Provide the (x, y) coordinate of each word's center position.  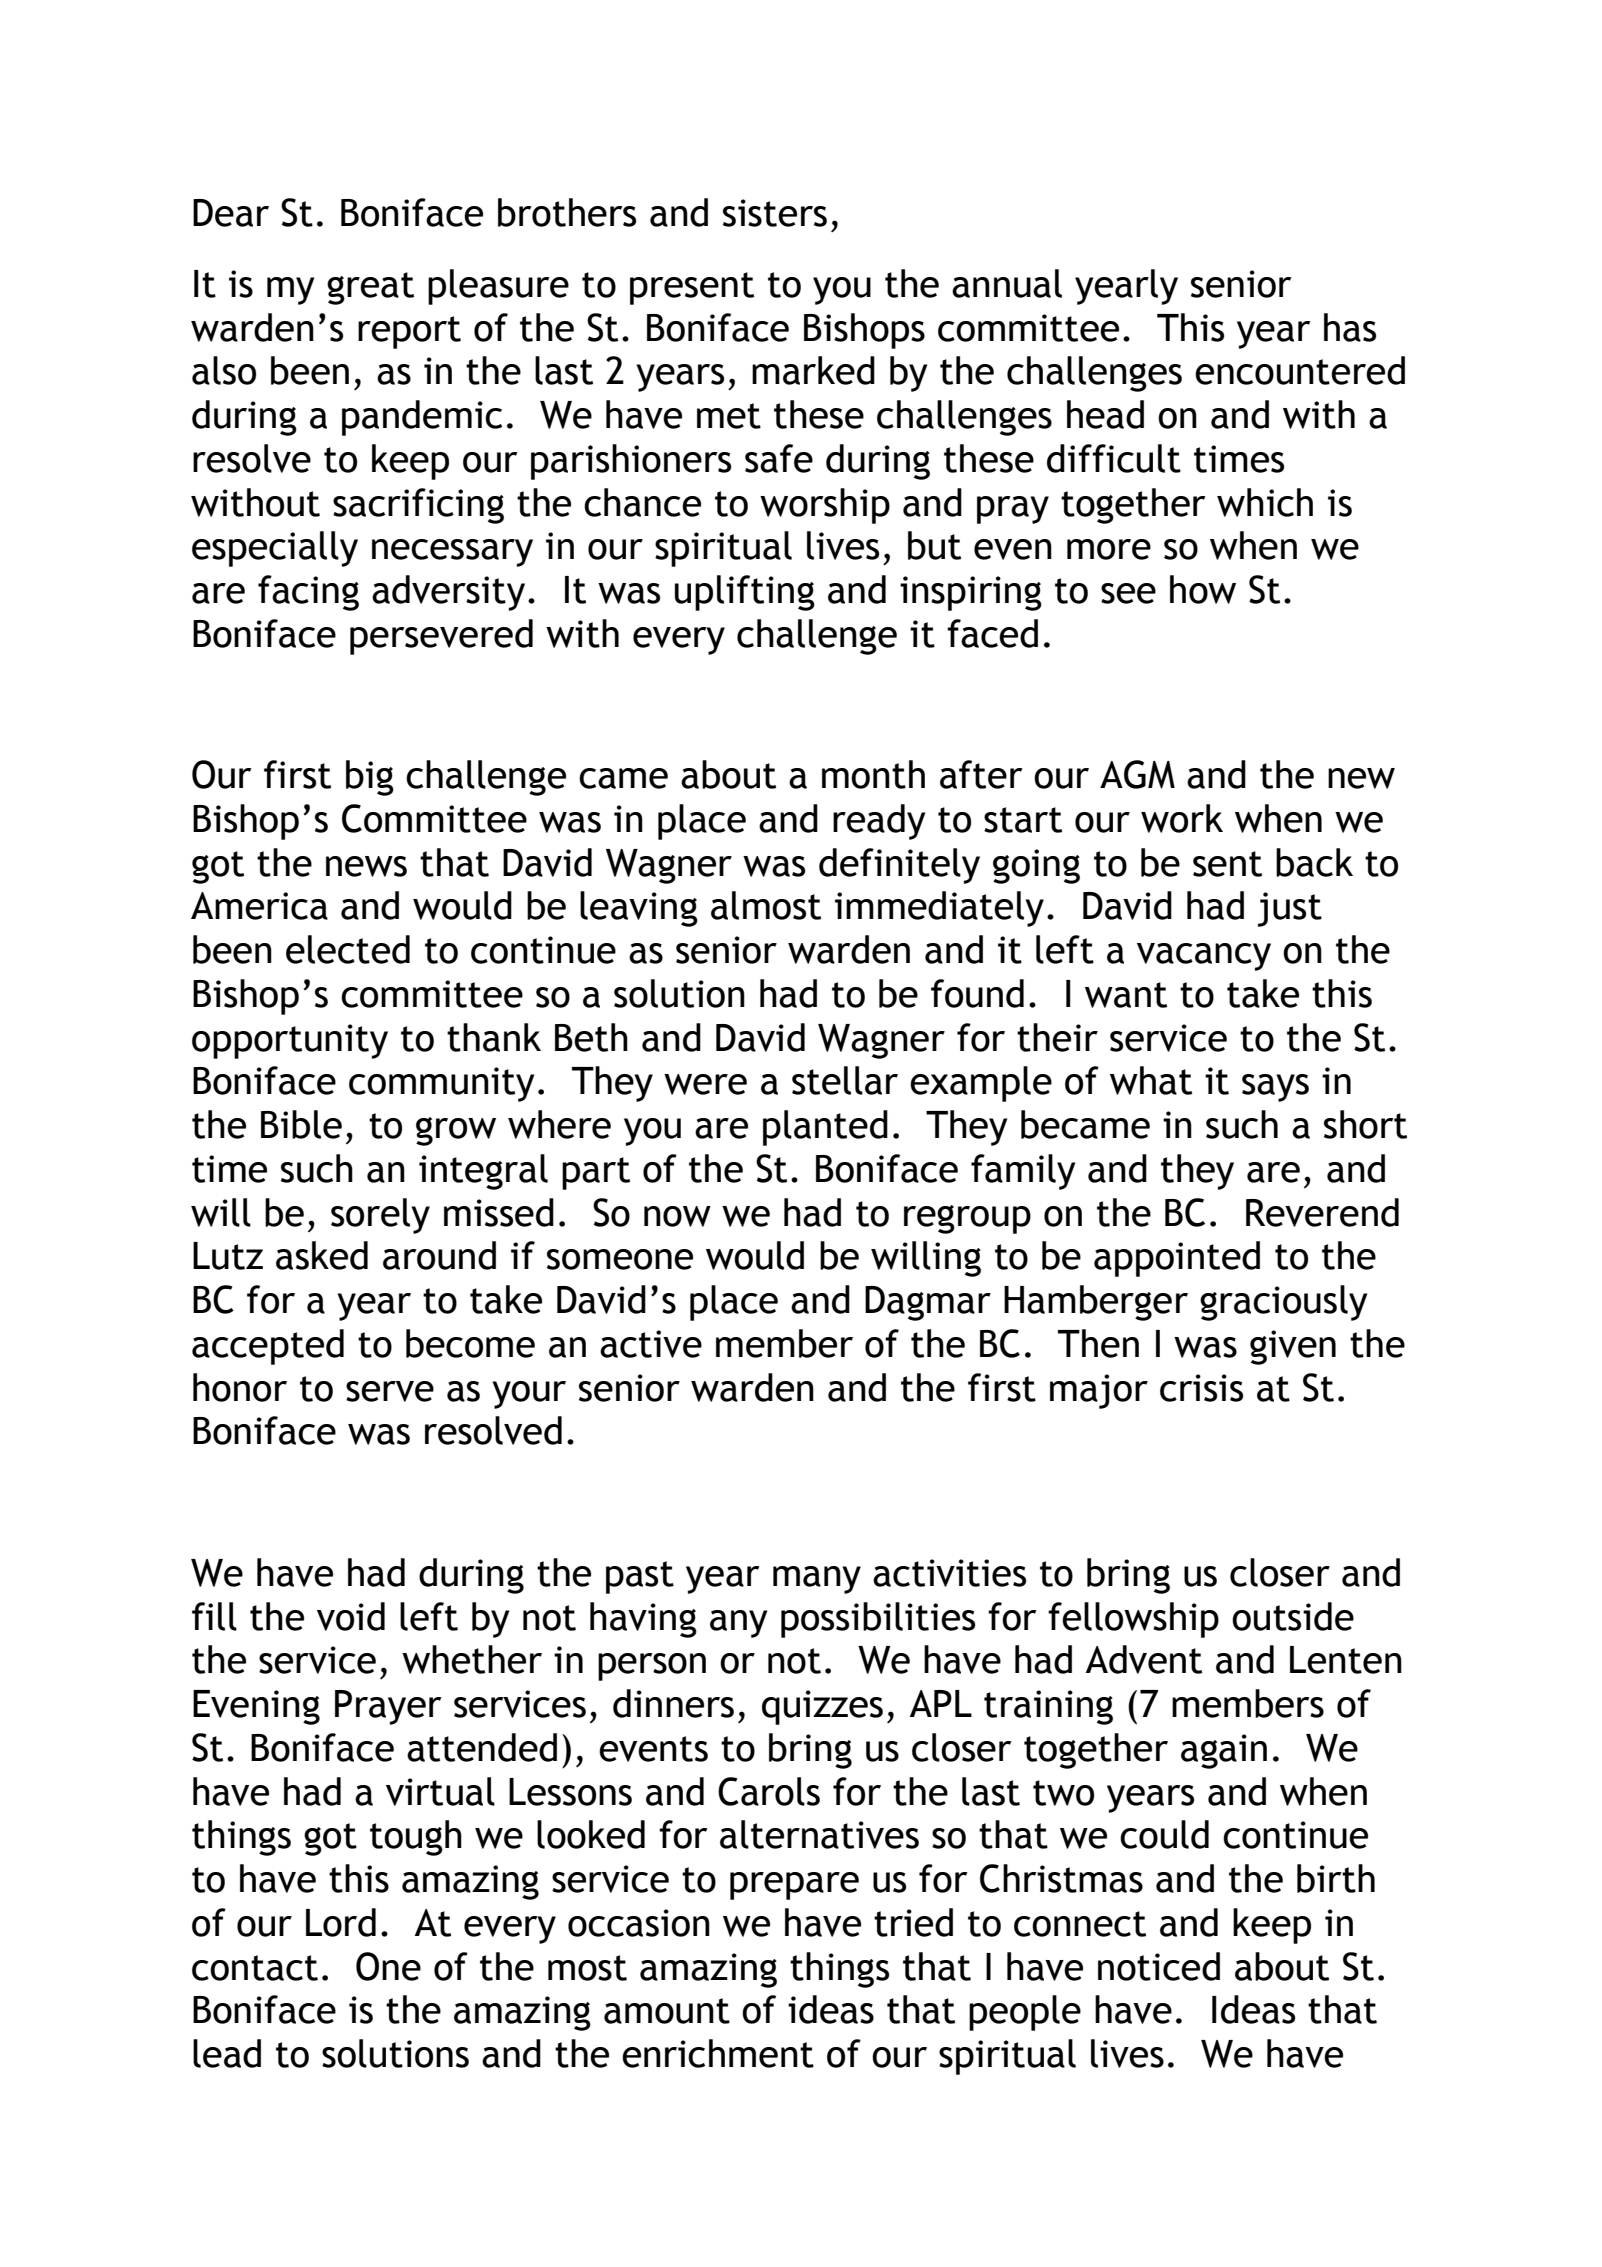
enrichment (718, 2053)
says (1275, 1088)
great (370, 288)
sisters (775, 213)
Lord (341, 1922)
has (1350, 327)
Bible (301, 1124)
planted (825, 1128)
